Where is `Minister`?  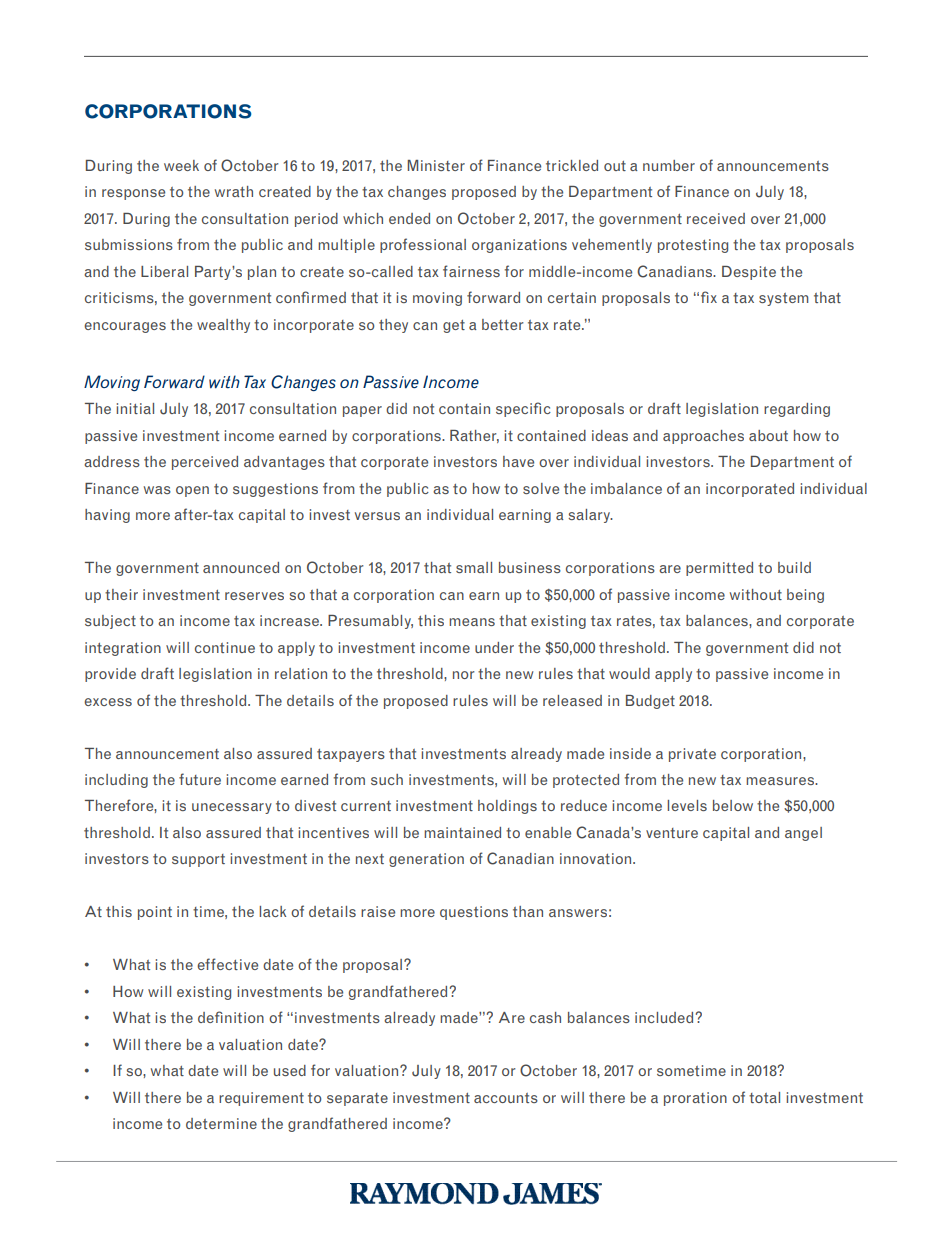
Minister is located at coordinates (436, 165).
